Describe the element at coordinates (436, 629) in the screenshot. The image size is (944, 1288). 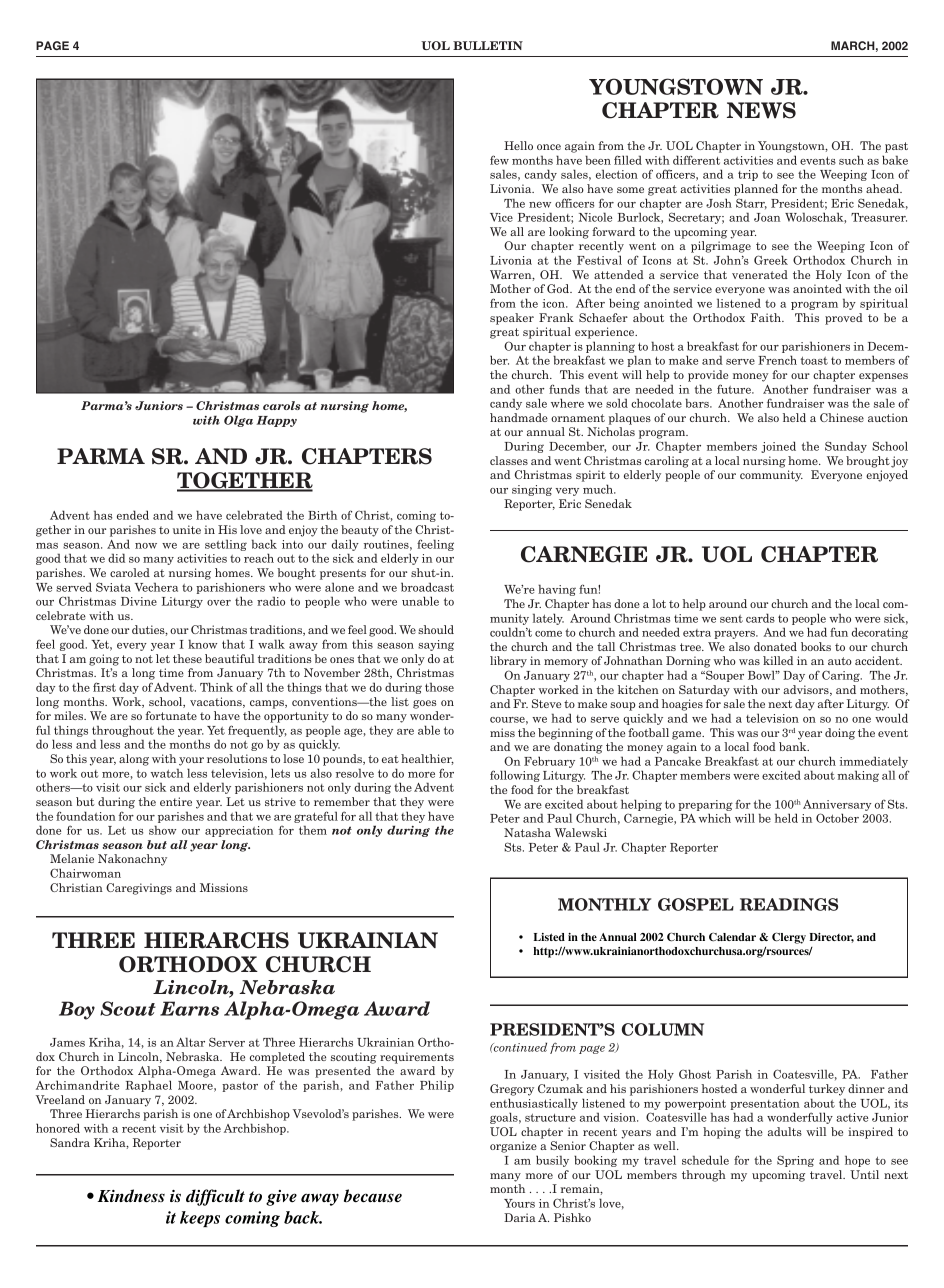
I see `should` at that location.
